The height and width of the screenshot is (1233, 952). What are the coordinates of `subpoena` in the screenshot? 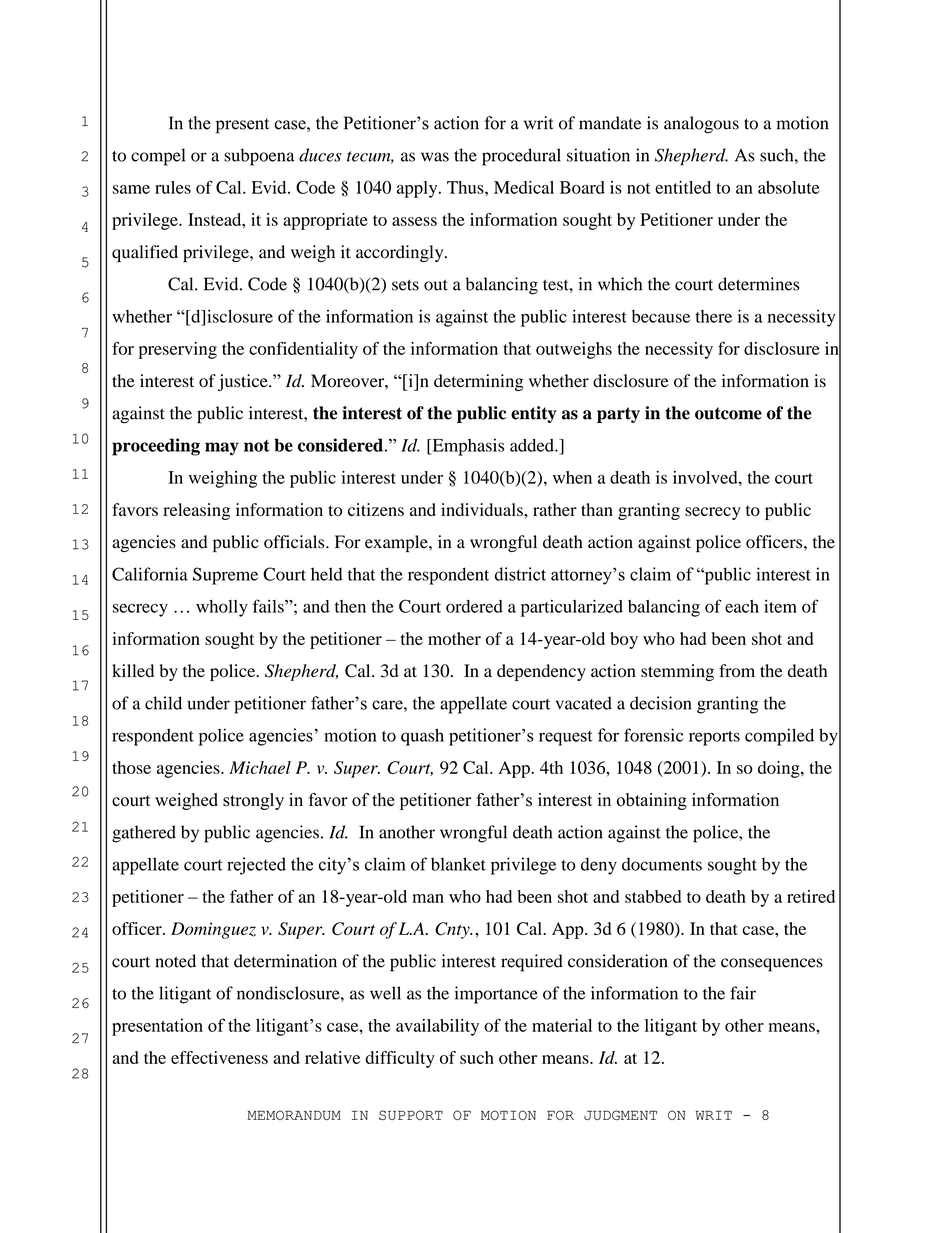 It's located at (259, 157).
